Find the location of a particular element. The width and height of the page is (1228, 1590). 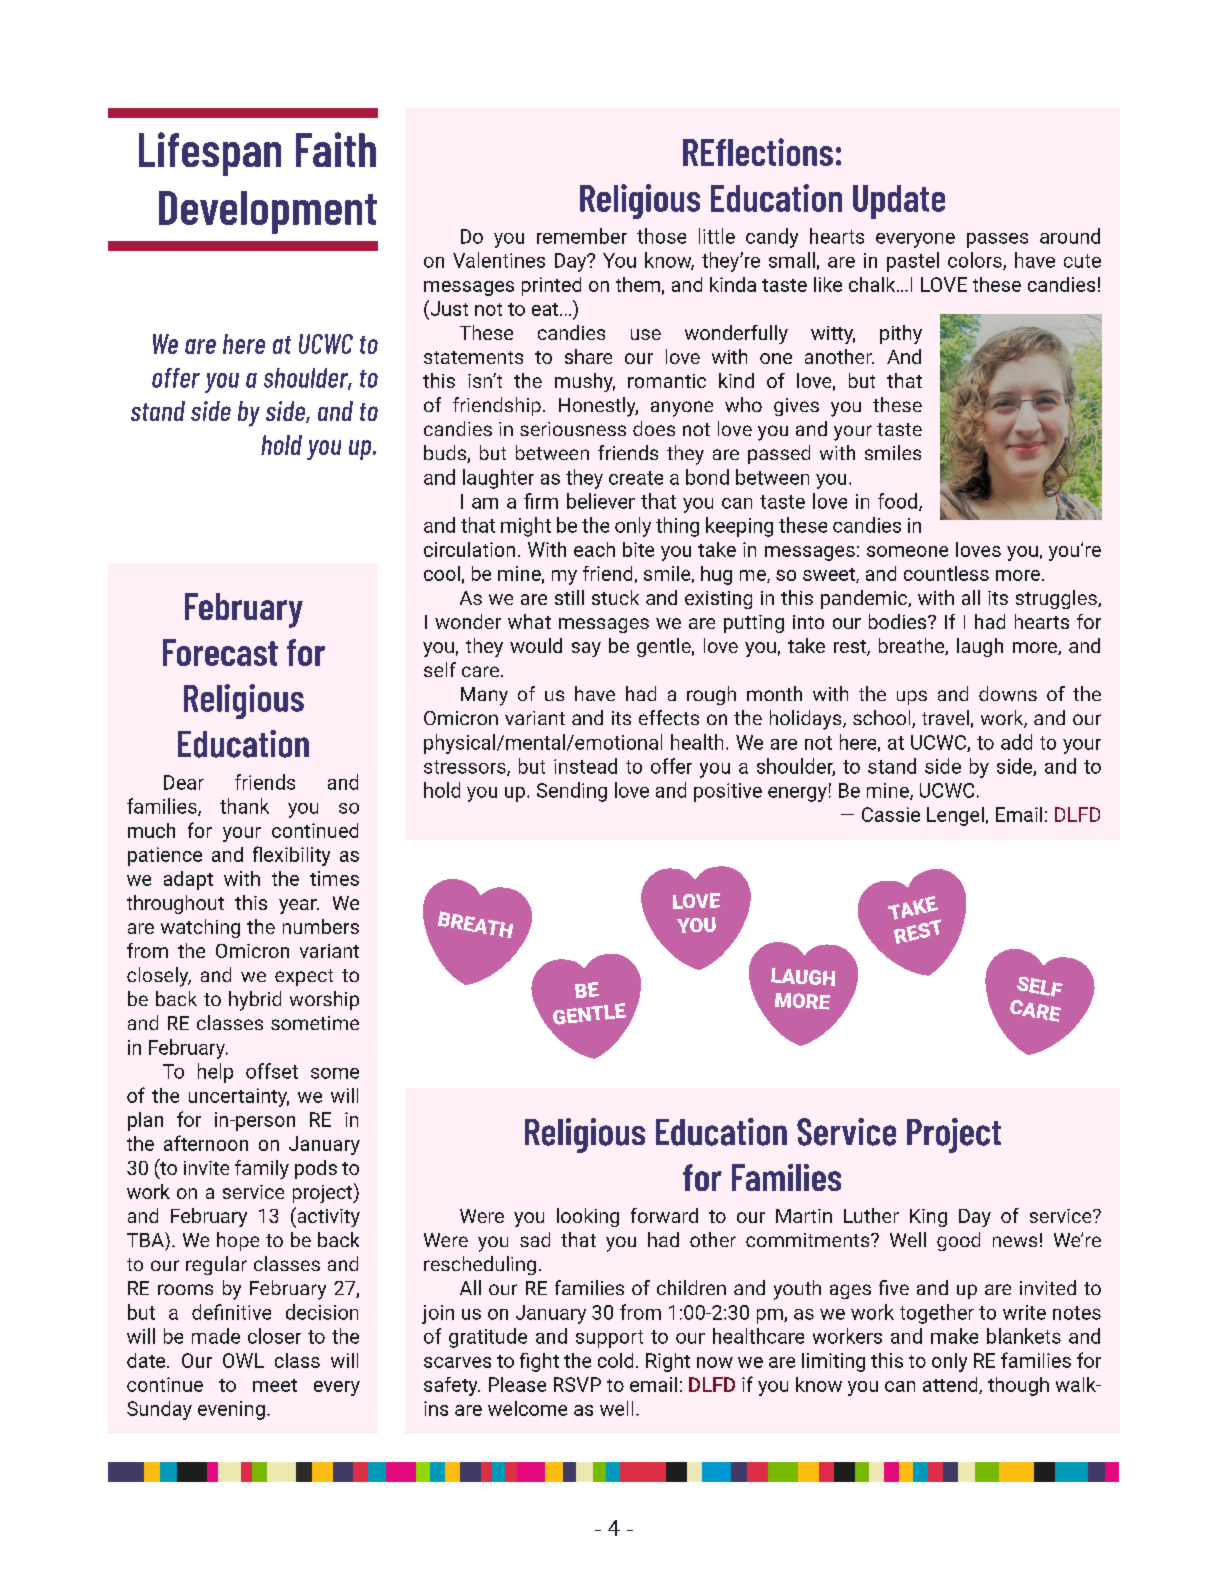

hybrid is located at coordinates (255, 1001).
